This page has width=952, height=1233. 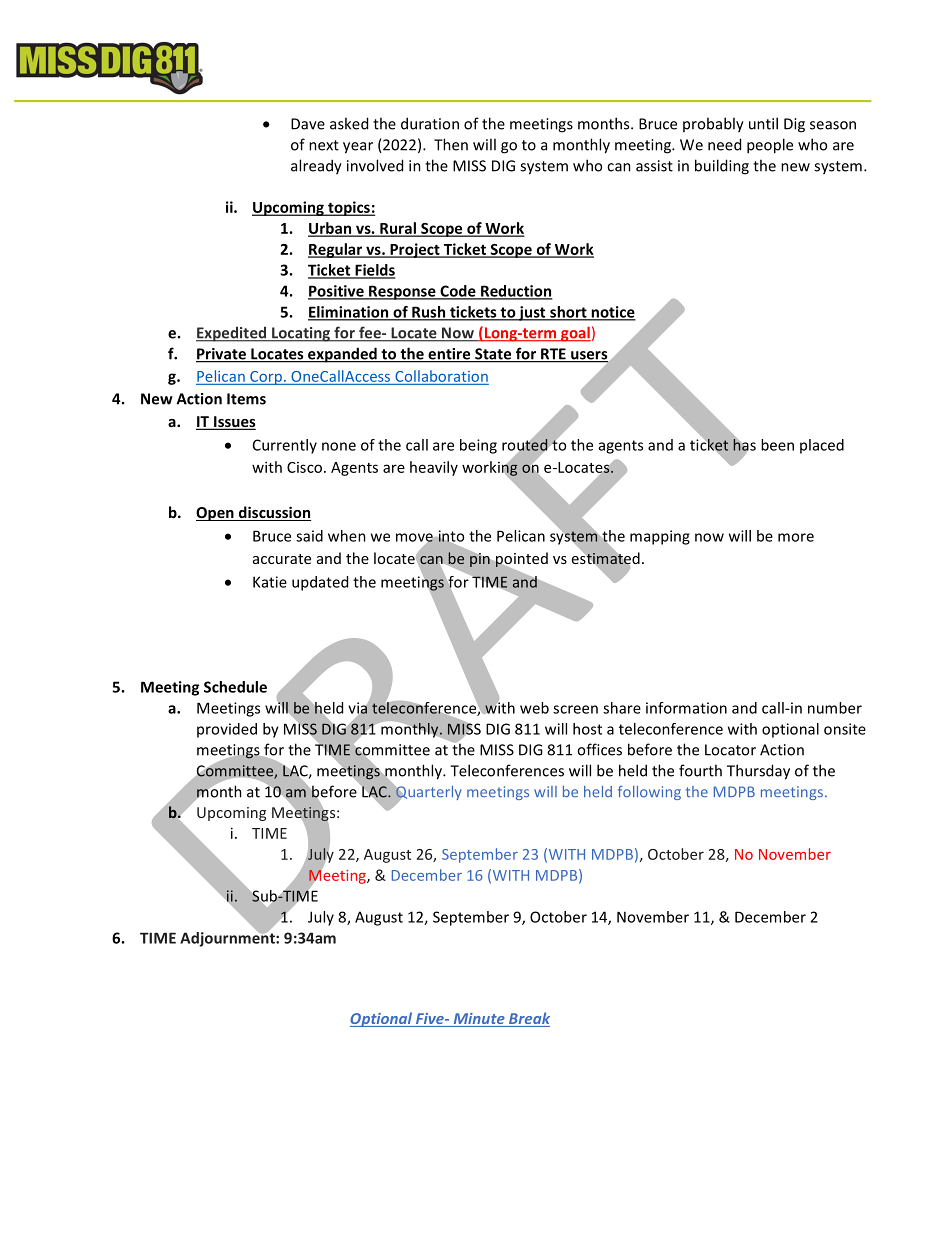 I want to click on Break, so click(x=528, y=1019).
